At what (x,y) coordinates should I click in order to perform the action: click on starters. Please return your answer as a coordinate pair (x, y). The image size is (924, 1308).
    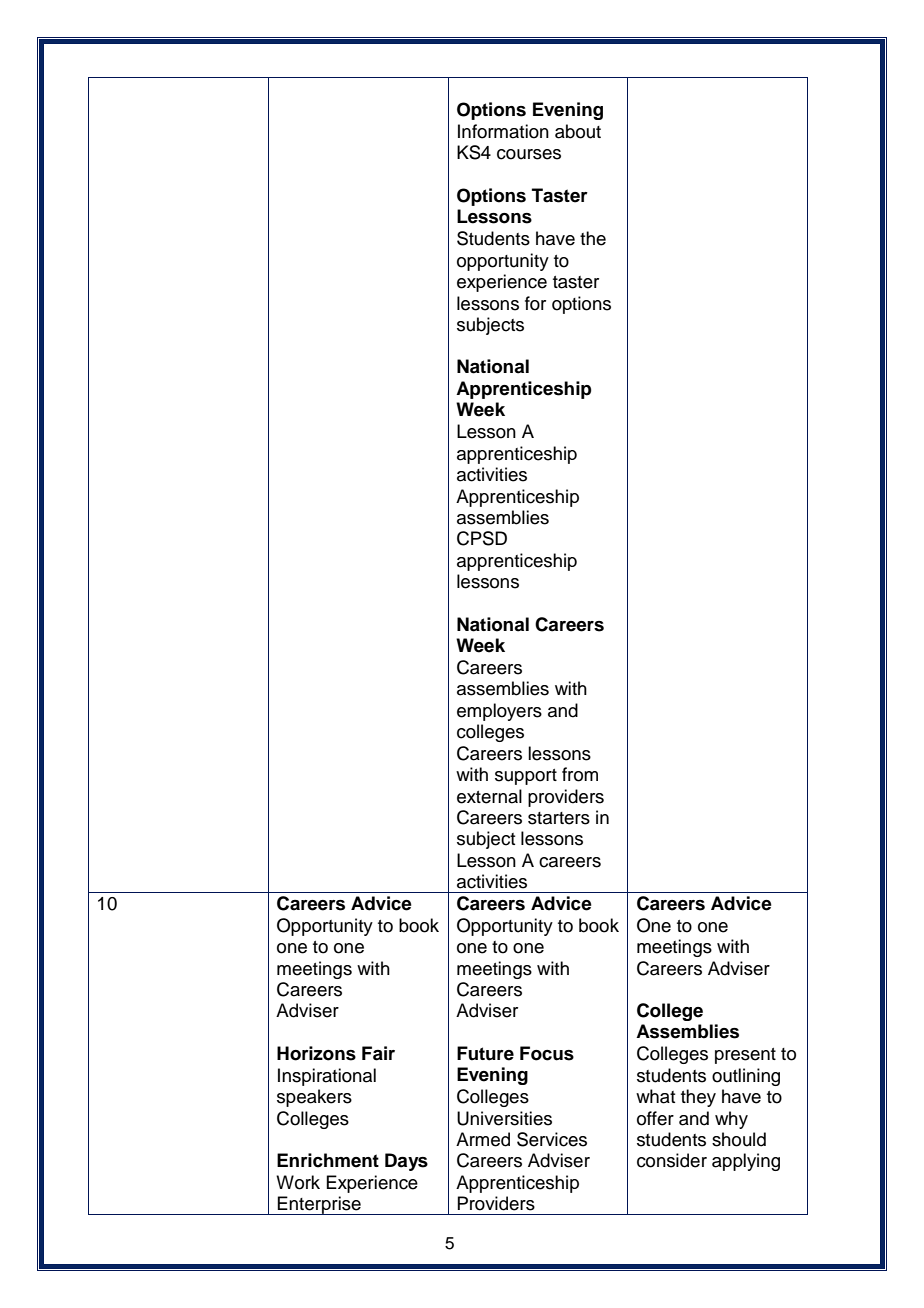
    Looking at the image, I should click on (559, 818).
